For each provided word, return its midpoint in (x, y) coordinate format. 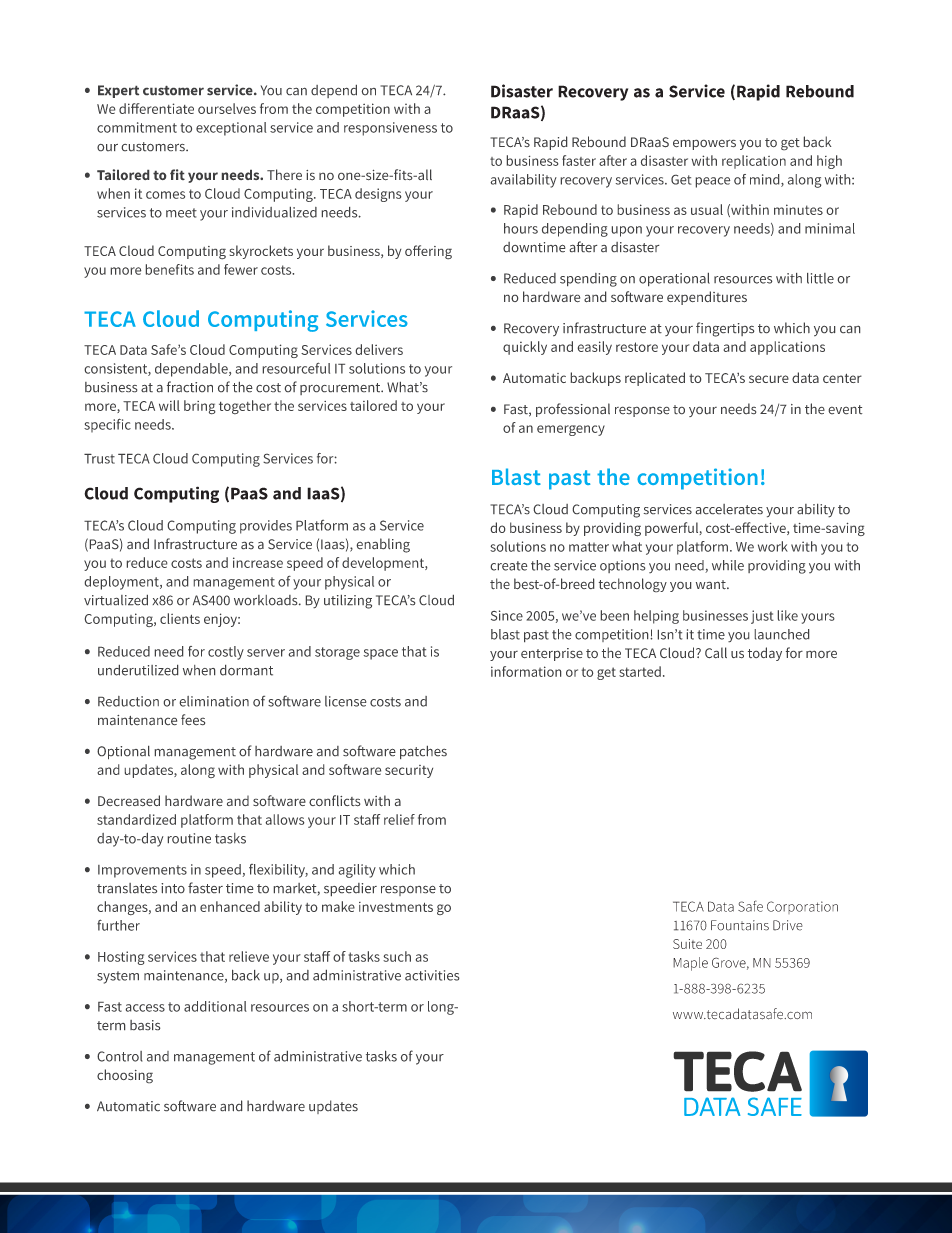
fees (193, 719)
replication (754, 162)
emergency (571, 430)
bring (199, 407)
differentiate (156, 108)
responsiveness (390, 129)
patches (423, 752)
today (765, 654)
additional (215, 1006)
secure (769, 379)
